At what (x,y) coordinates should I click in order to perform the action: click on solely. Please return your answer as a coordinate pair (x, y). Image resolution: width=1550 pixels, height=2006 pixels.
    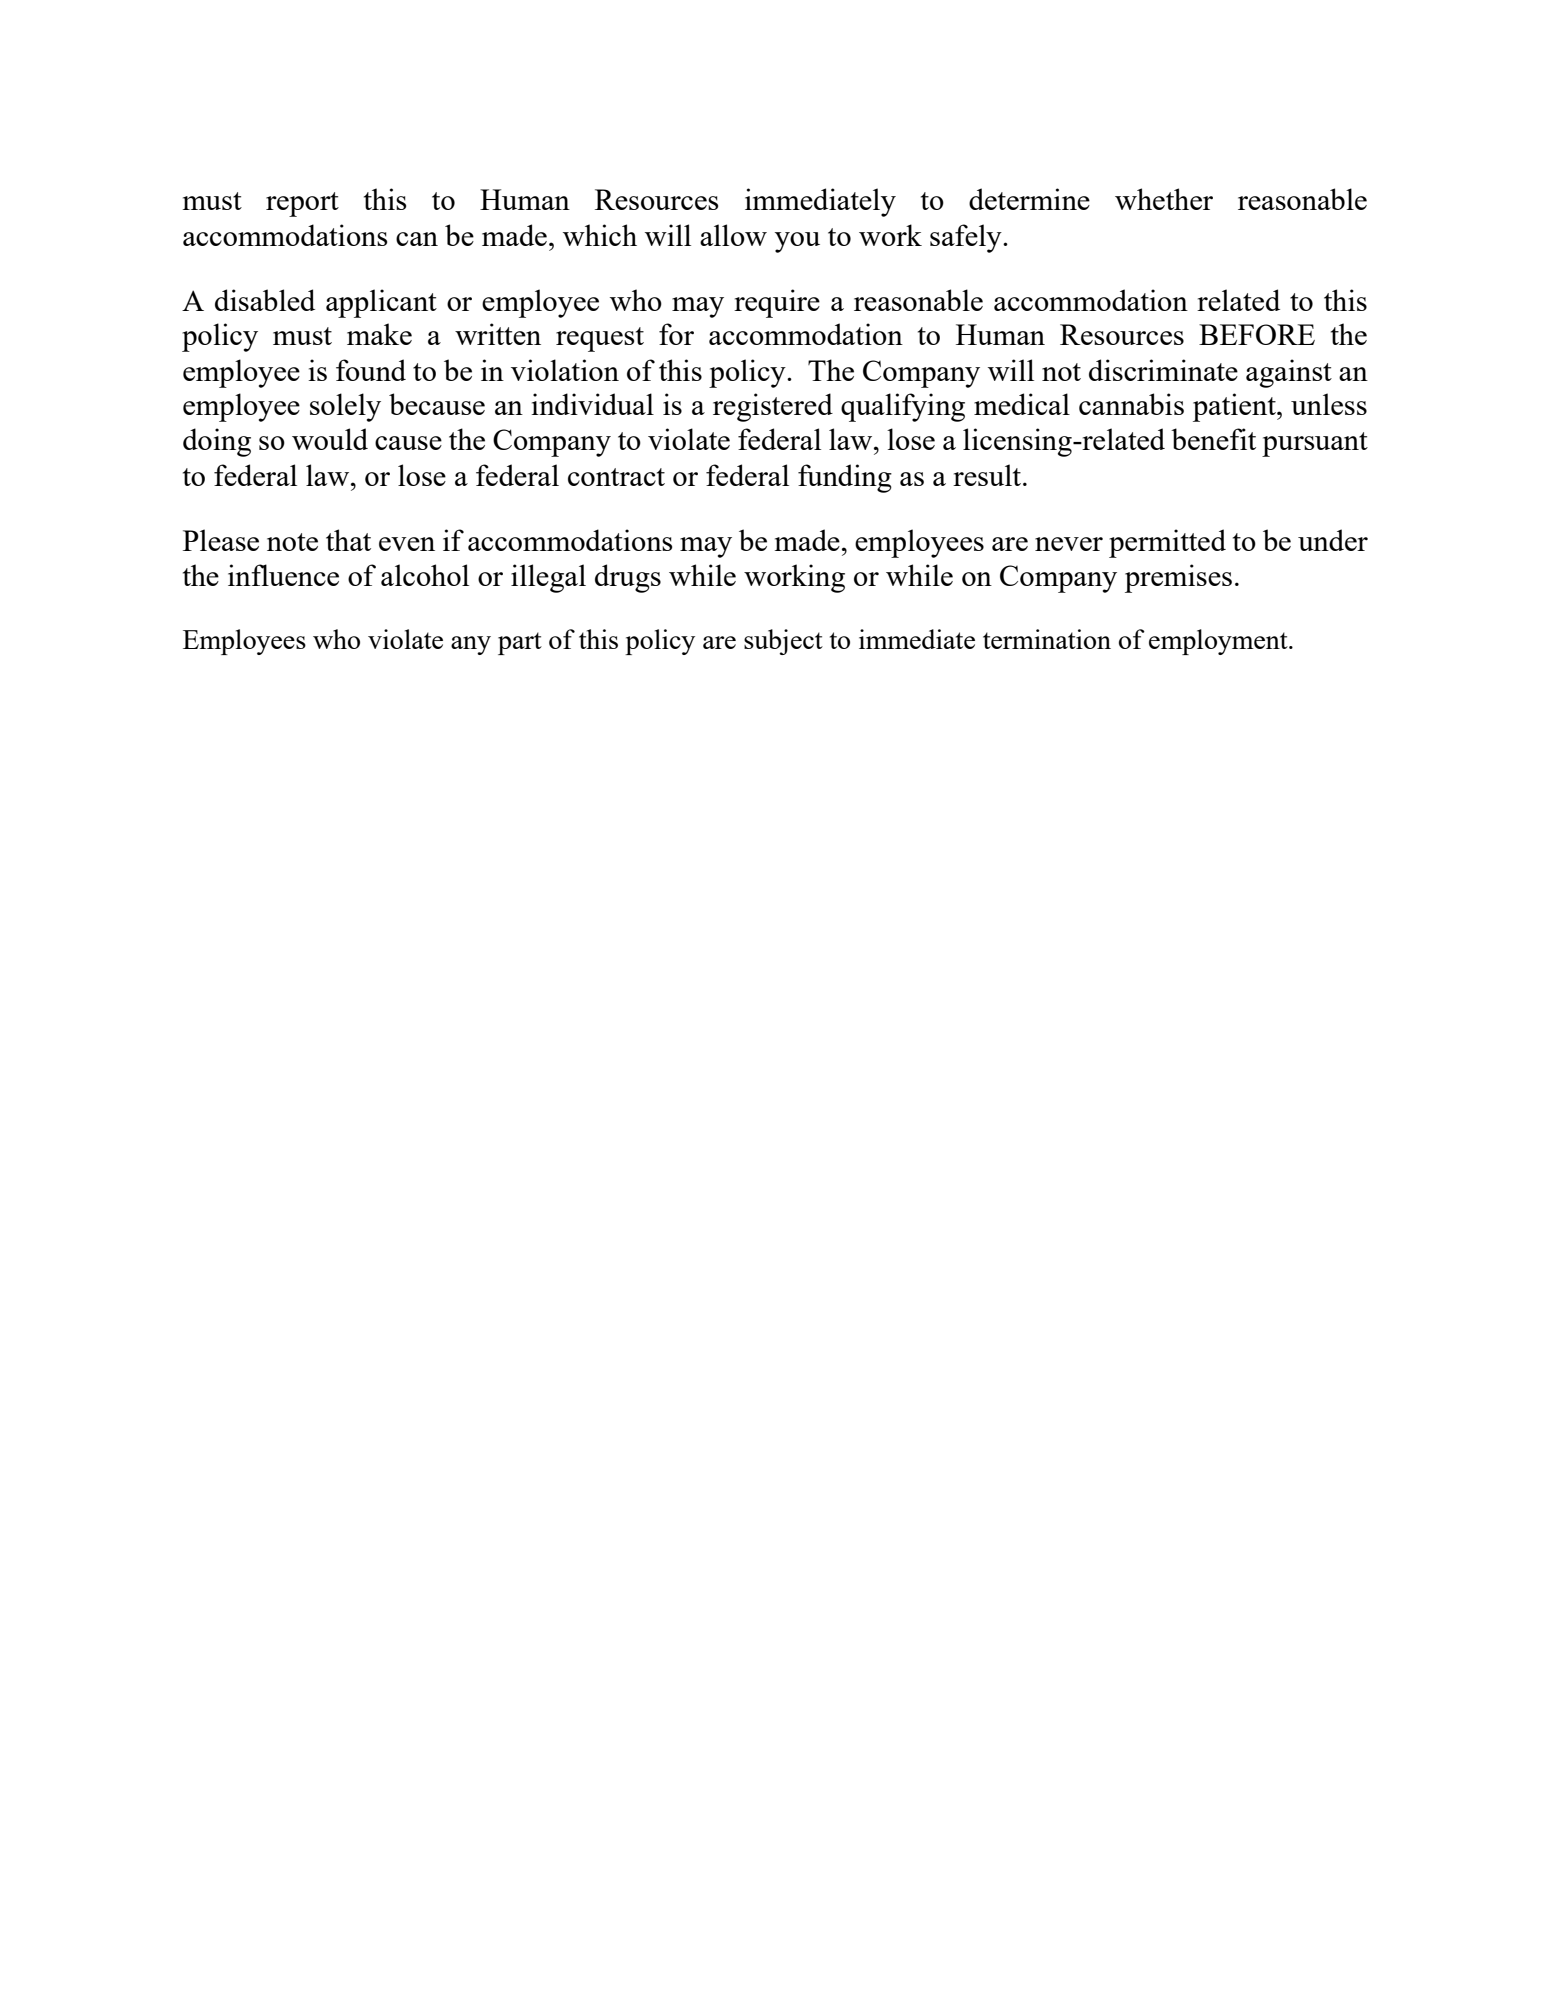
    Looking at the image, I should click on (345, 407).
